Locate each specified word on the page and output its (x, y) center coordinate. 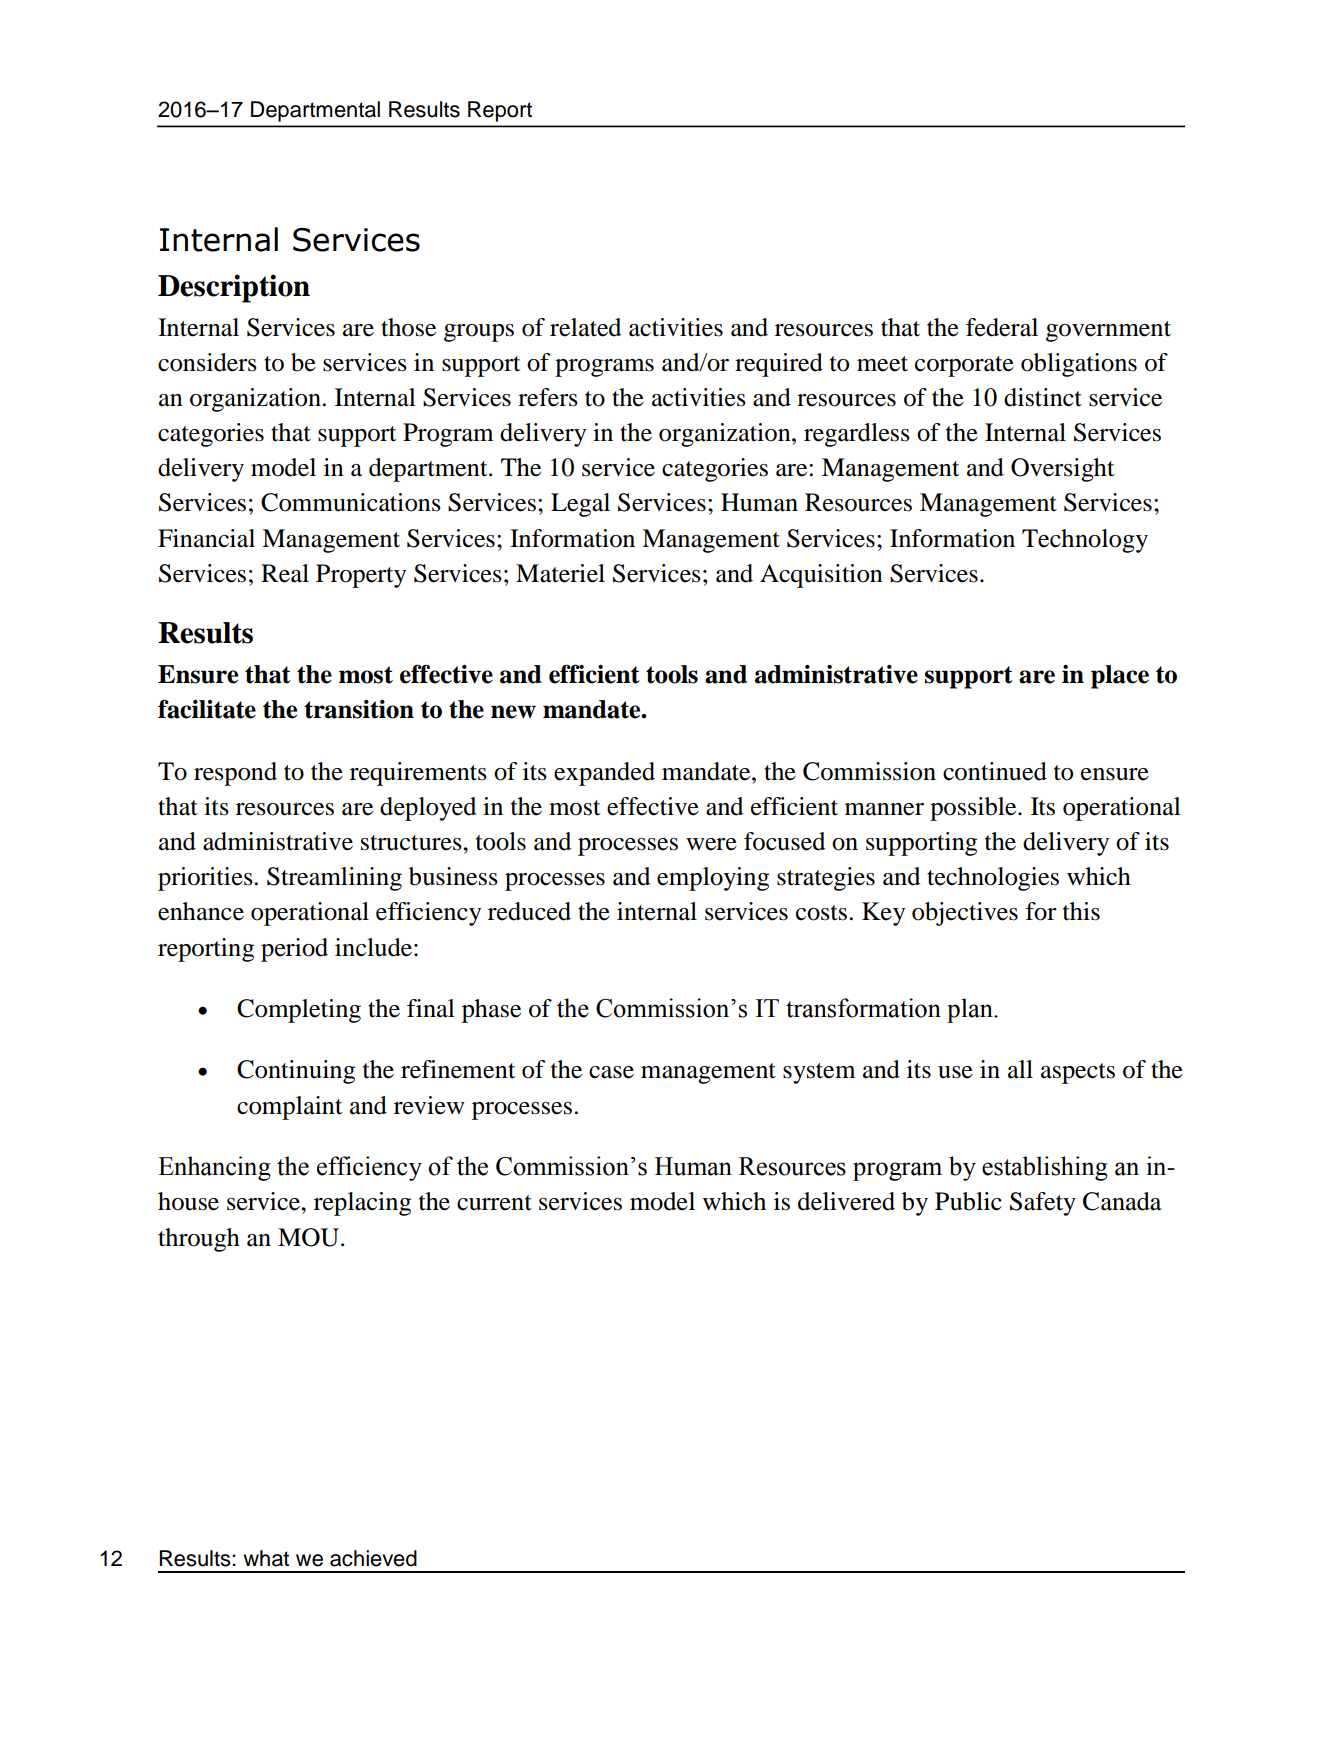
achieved (373, 1558)
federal (1002, 327)
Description (234, 288)
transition (359, 709)
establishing (1045, 1168)
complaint (290, 1108)
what (266, 1558)
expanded (604, 774)
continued (995, 771)
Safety (1043, 1204)
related (585, 327)
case (611, 1072)
